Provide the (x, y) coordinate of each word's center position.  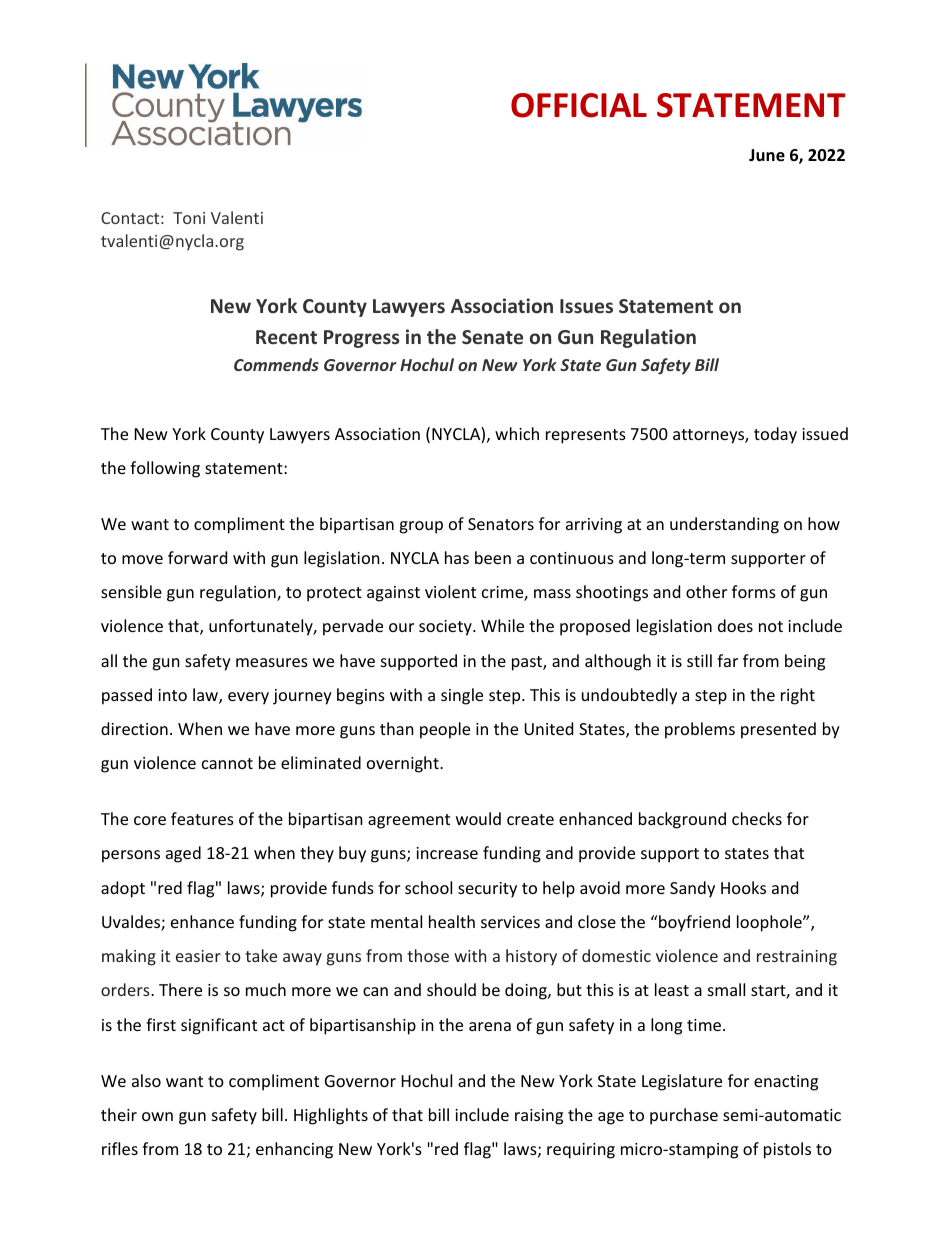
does (735, 625)
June (767, 155)
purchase (684, 1116)
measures (272, 662)
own (157, 1116)
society (446, 628)
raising (539, 1117)
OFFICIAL (579, 105)
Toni (189, 218)
